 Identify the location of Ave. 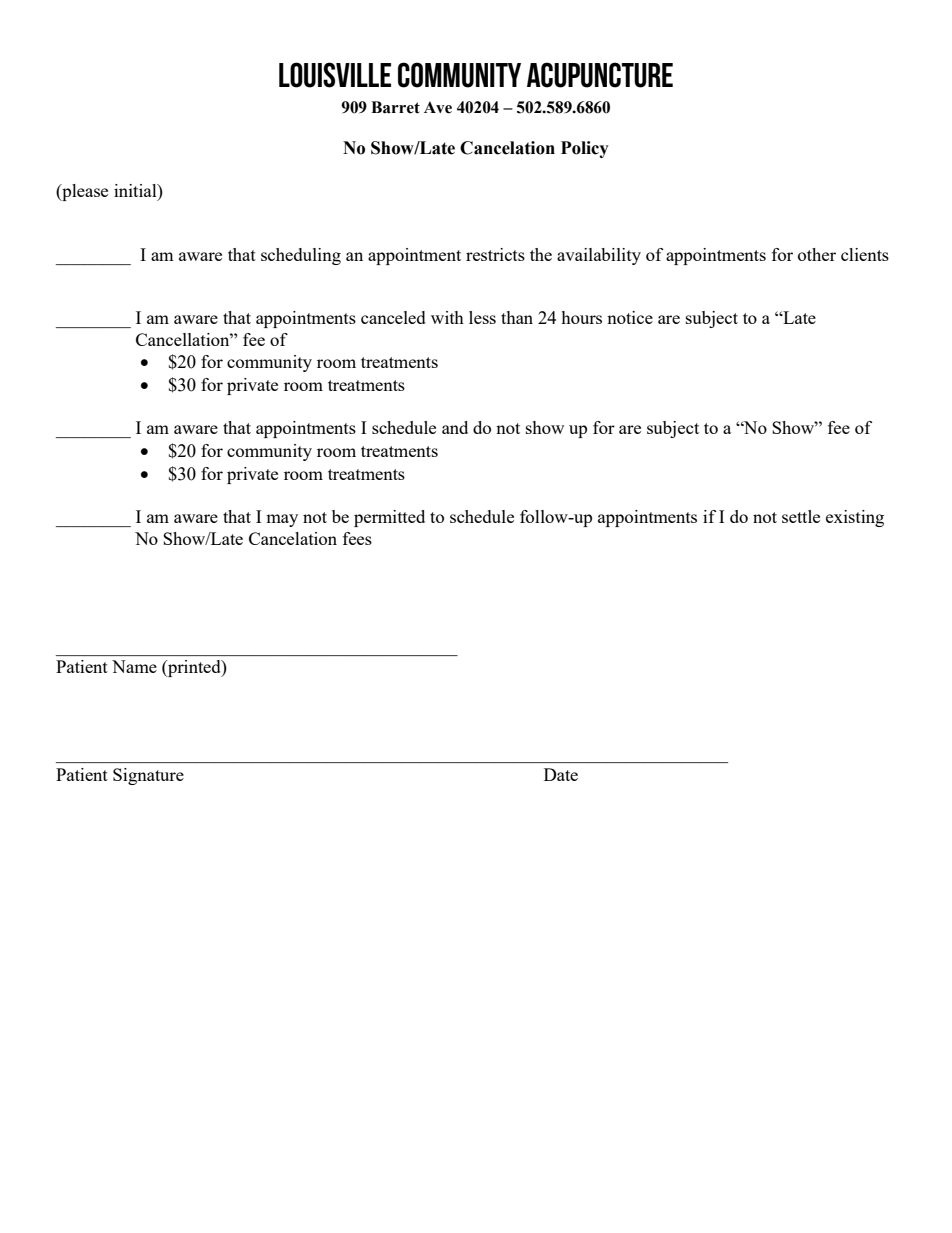
(438, 107).
